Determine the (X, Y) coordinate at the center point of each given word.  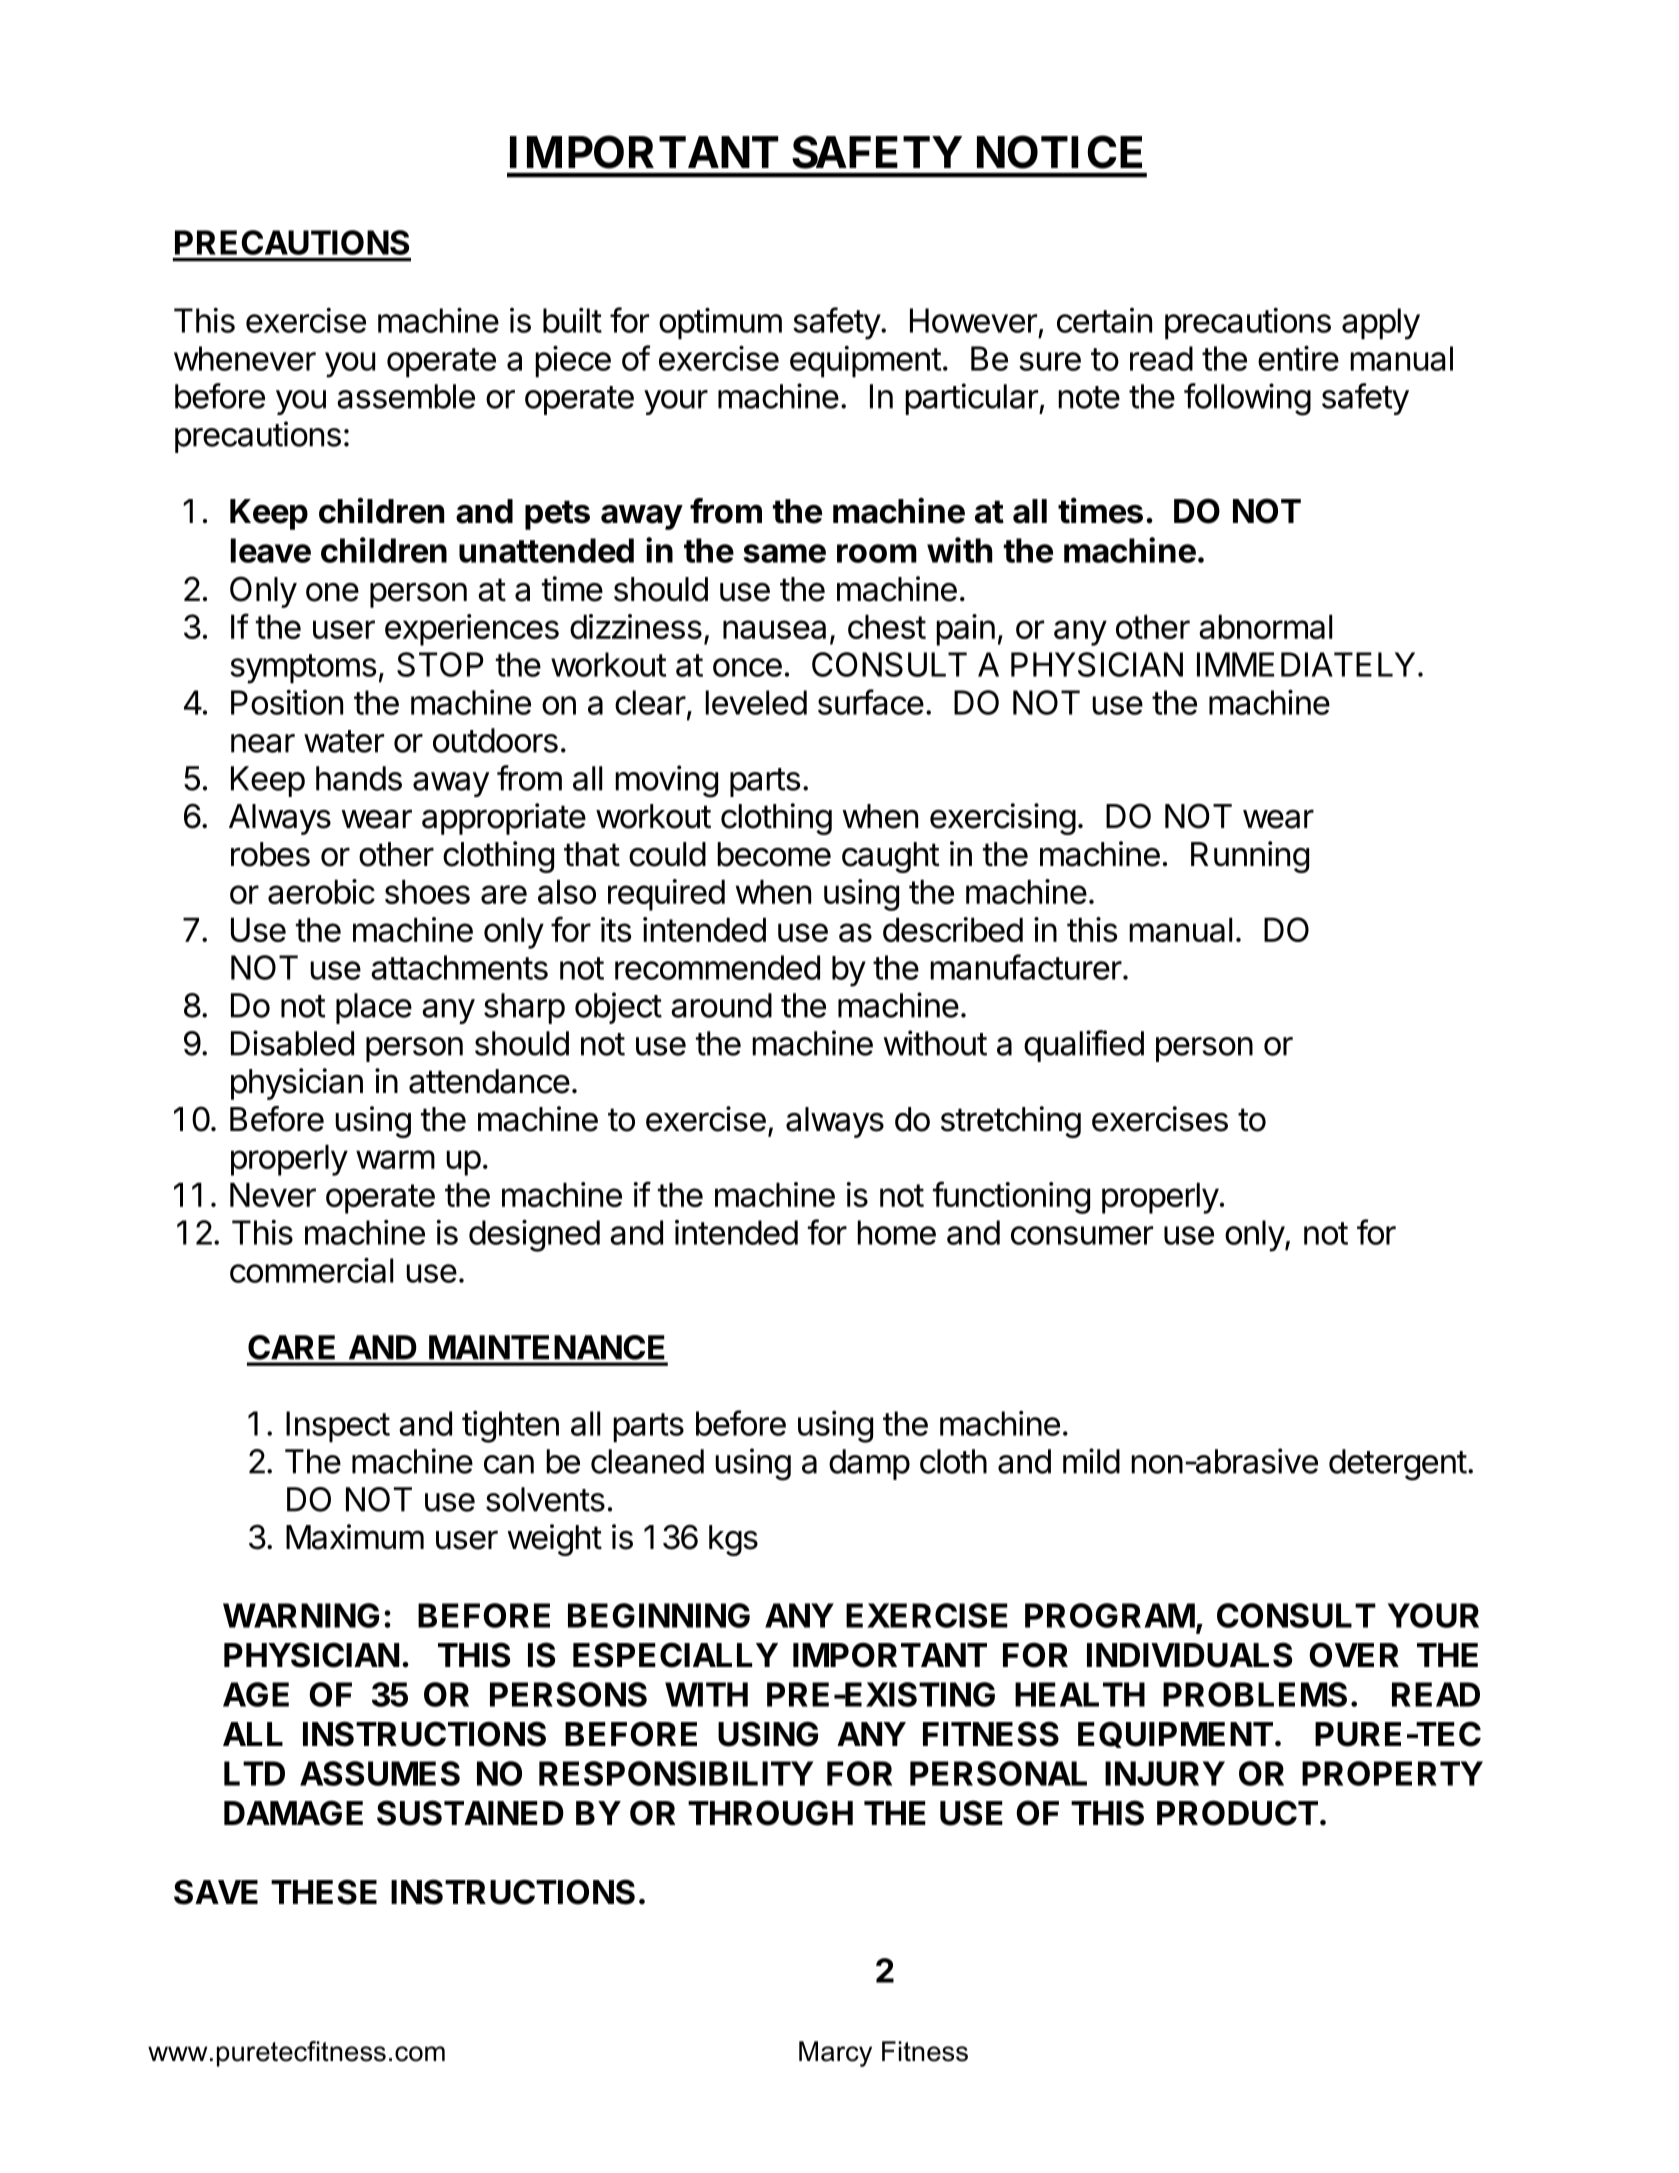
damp (869, 1464)
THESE (324, 1892)
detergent (1398, 1465)
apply (1381, 324)
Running (1250, 857)
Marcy (835, 2054)
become (774, 854)
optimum (720, 324)
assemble (406, 396)
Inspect (338, 1427)
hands (359, 778)
